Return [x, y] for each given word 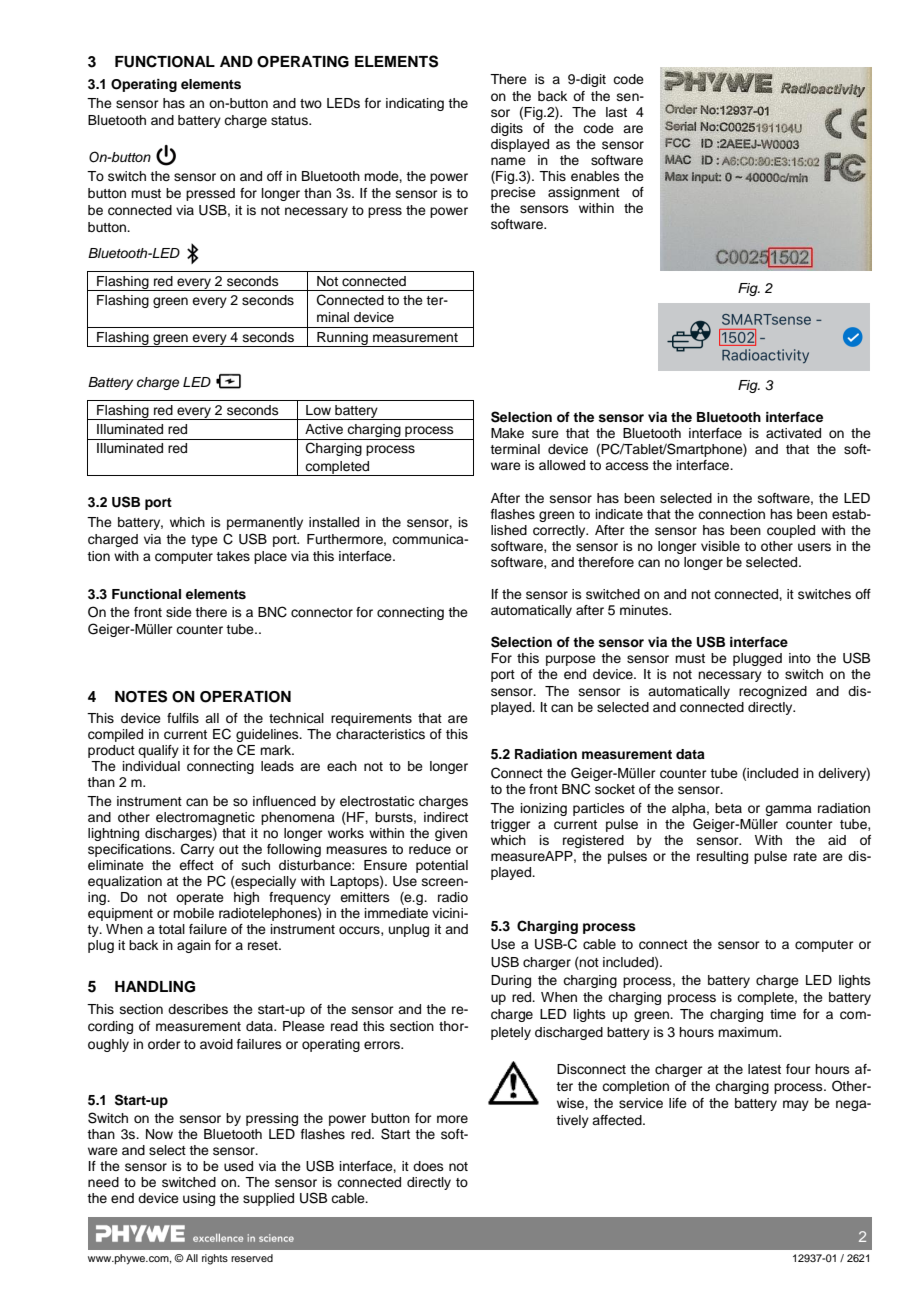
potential [442, 866]
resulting [722, 857]
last [616, 112]
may [796, 1105]
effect [196, 865]
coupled [791, 531]
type [204, 541]
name [508, 161]
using [199, 1199]
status [290, 120]
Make [507, 433]
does [428, 1166]
